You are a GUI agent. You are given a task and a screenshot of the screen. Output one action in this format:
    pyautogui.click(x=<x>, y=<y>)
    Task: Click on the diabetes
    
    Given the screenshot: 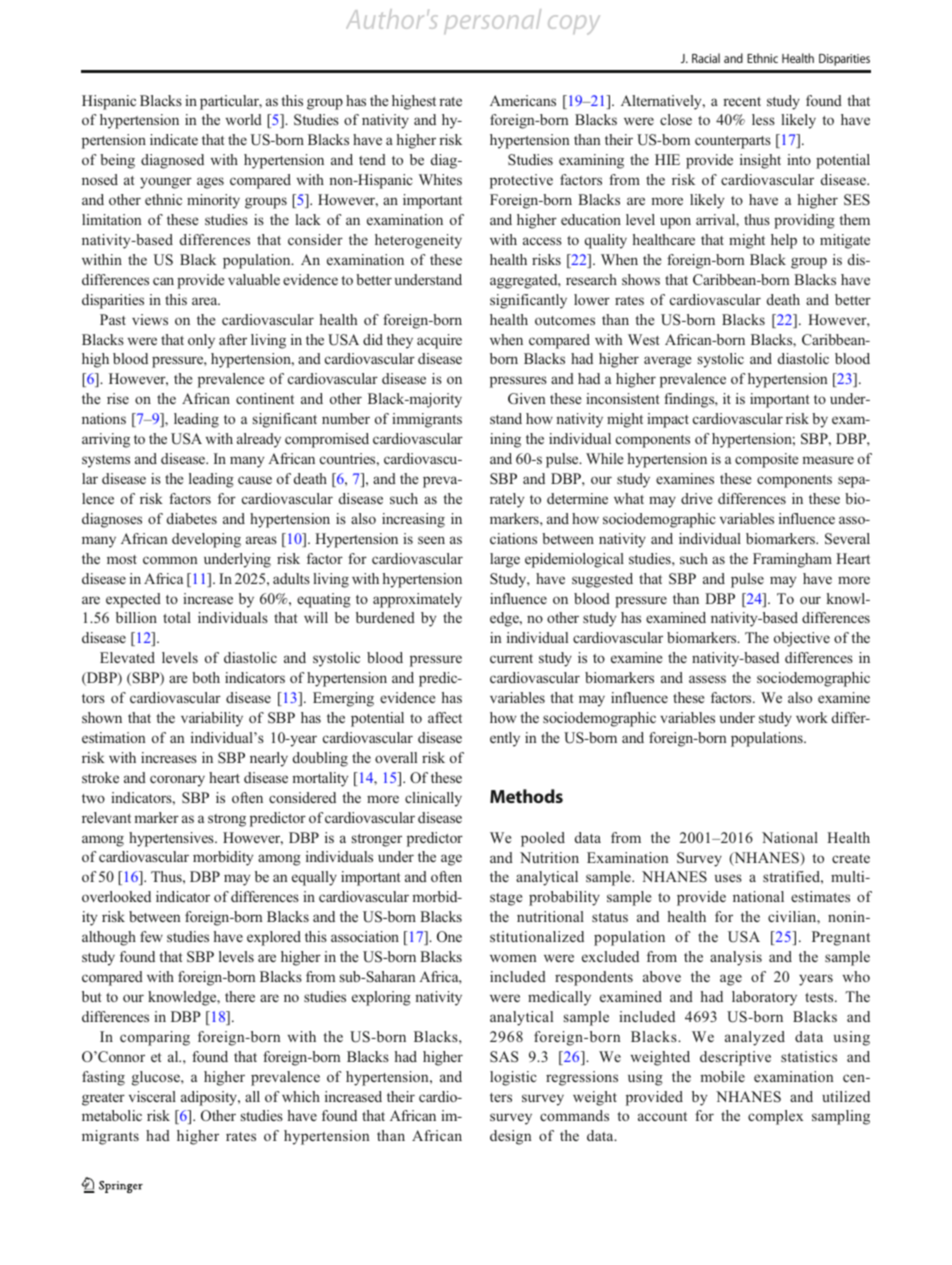 What is the action you would take?
    pyautogui.click(x=192, y=518)
